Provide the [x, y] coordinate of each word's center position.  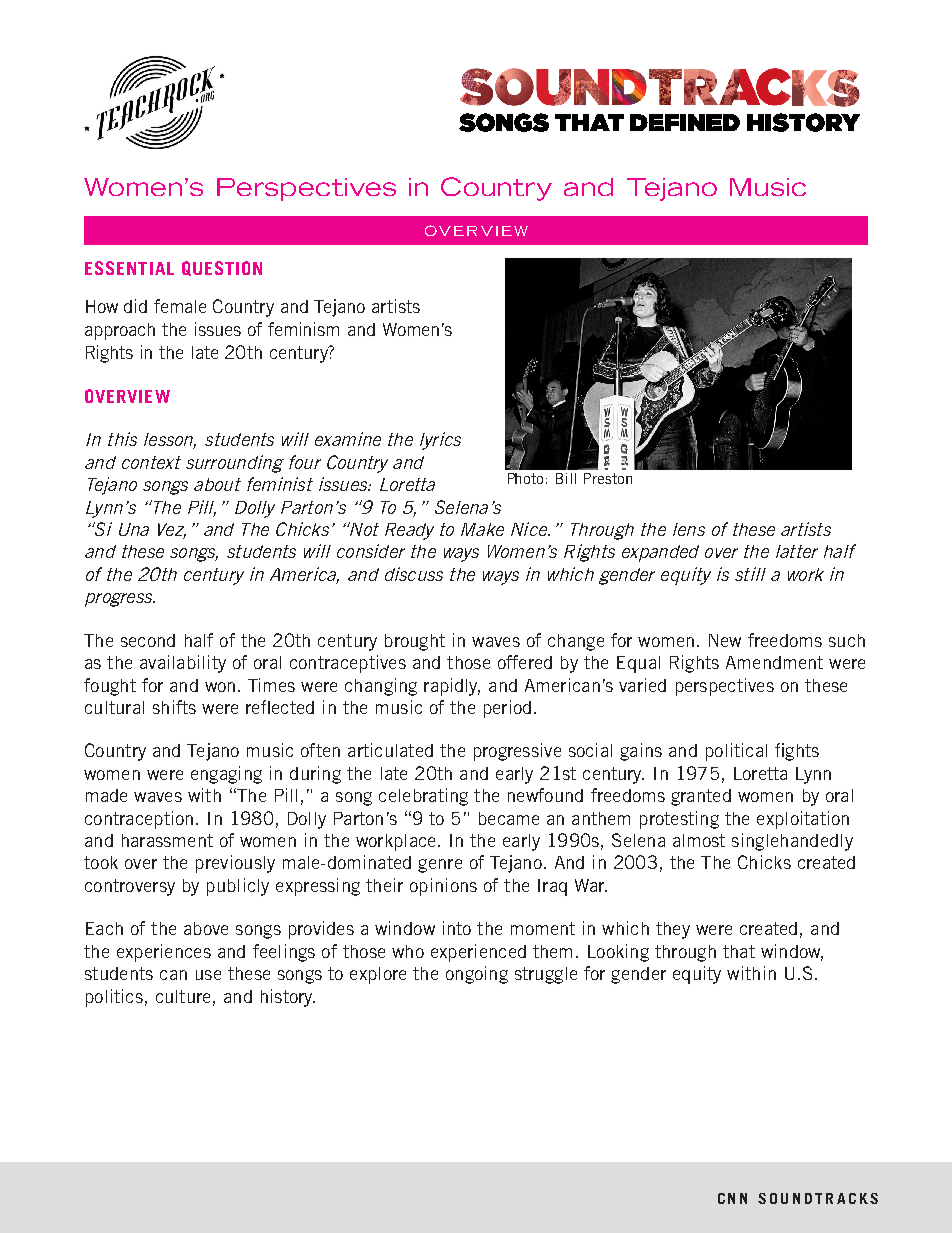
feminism [303, 329]
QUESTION [222, 268]
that [739, 951]
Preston [608, 478]
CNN [732, 1198]
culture [183, 996]
